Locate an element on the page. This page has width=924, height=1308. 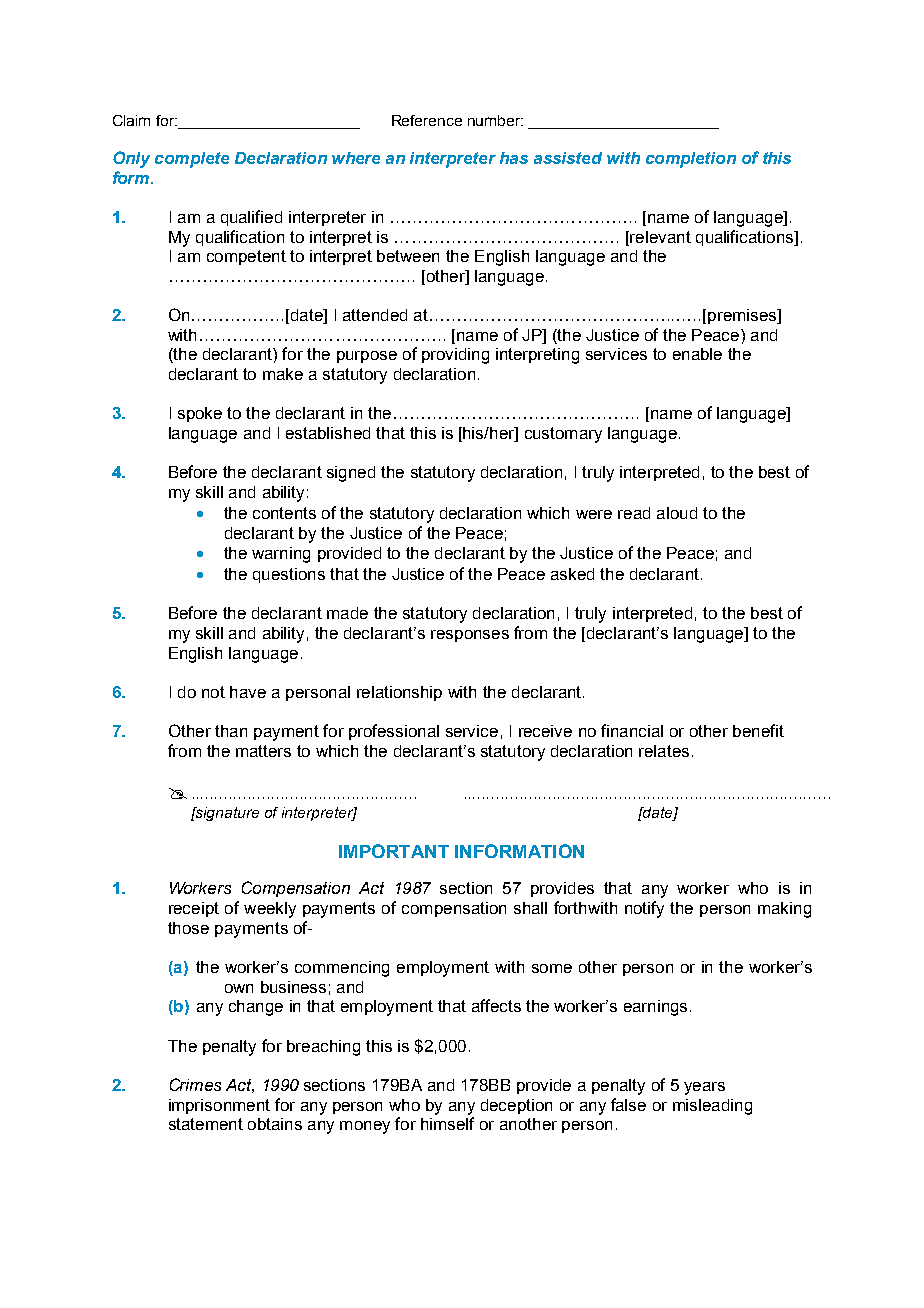
responses is located at coordinates (470, 636).
